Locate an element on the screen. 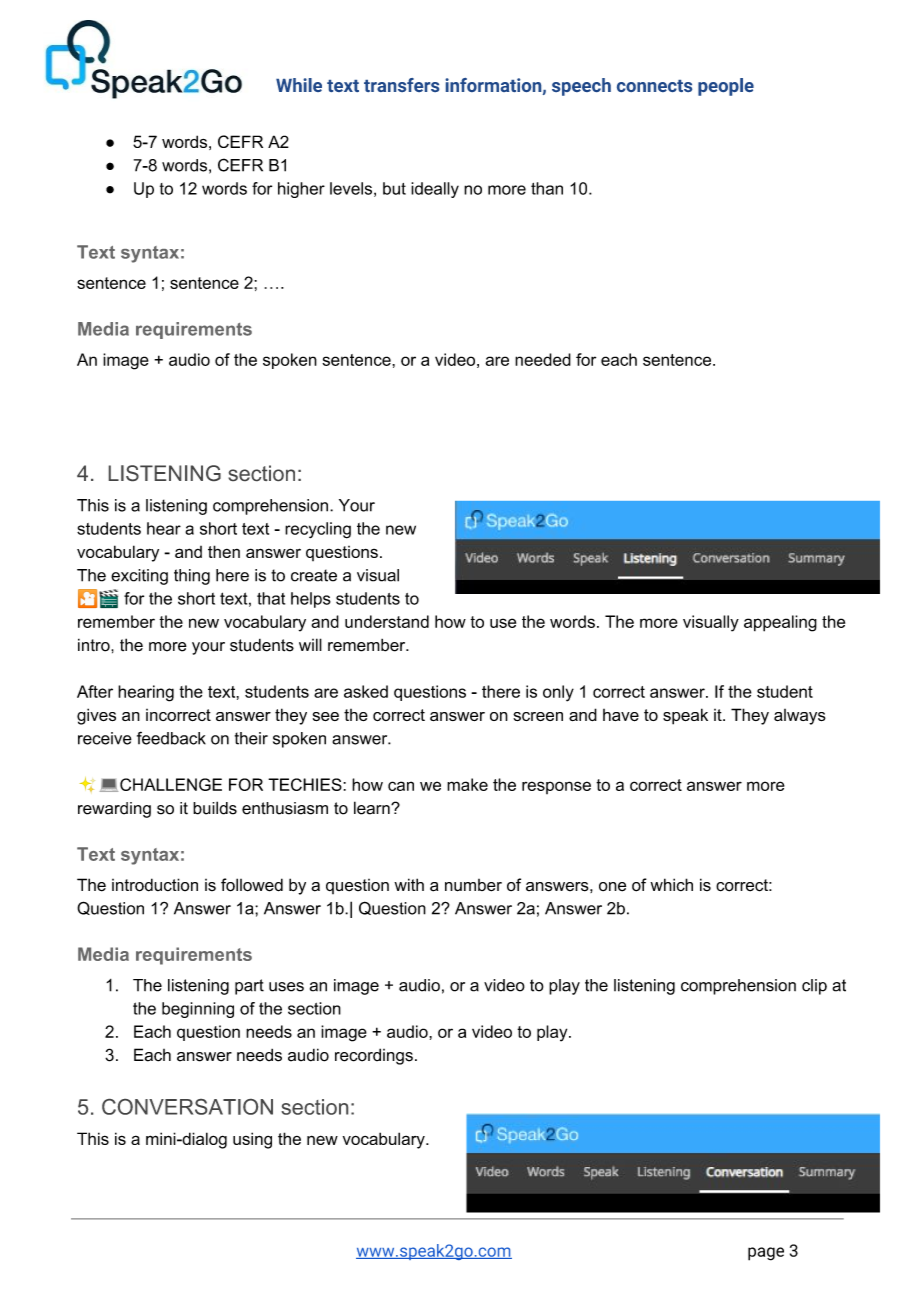 This screenshot has height=1308, width=924. While is located at coordinates (299, 85).
